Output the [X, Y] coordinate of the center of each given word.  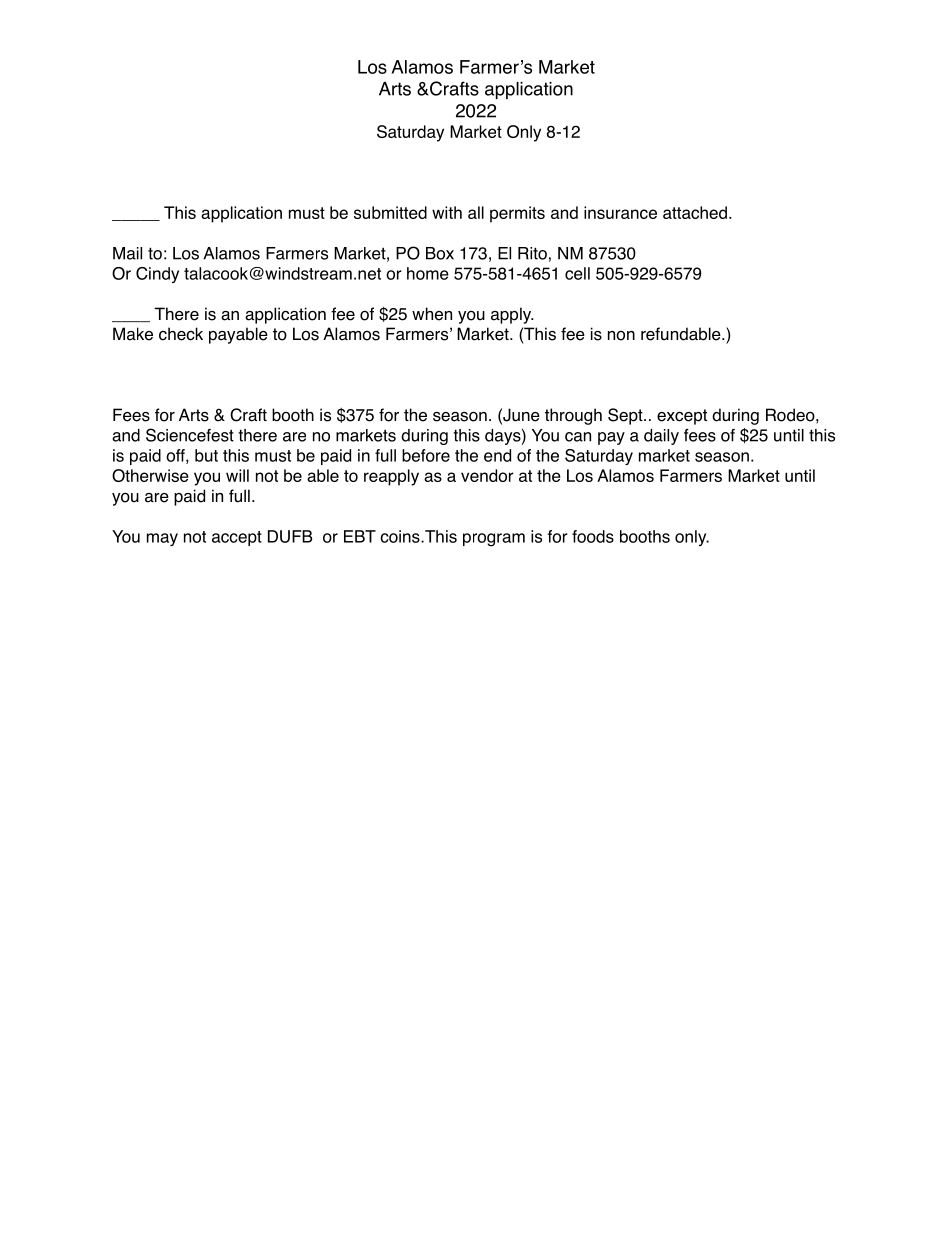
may [162, 539]
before [426, 455]
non [621, 336]
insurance [620, 212]
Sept [626, 416]
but [206, 455]
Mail [127, 253]
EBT [360, 536]
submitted [390, 212]
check [181, 334]
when [432, 314]
